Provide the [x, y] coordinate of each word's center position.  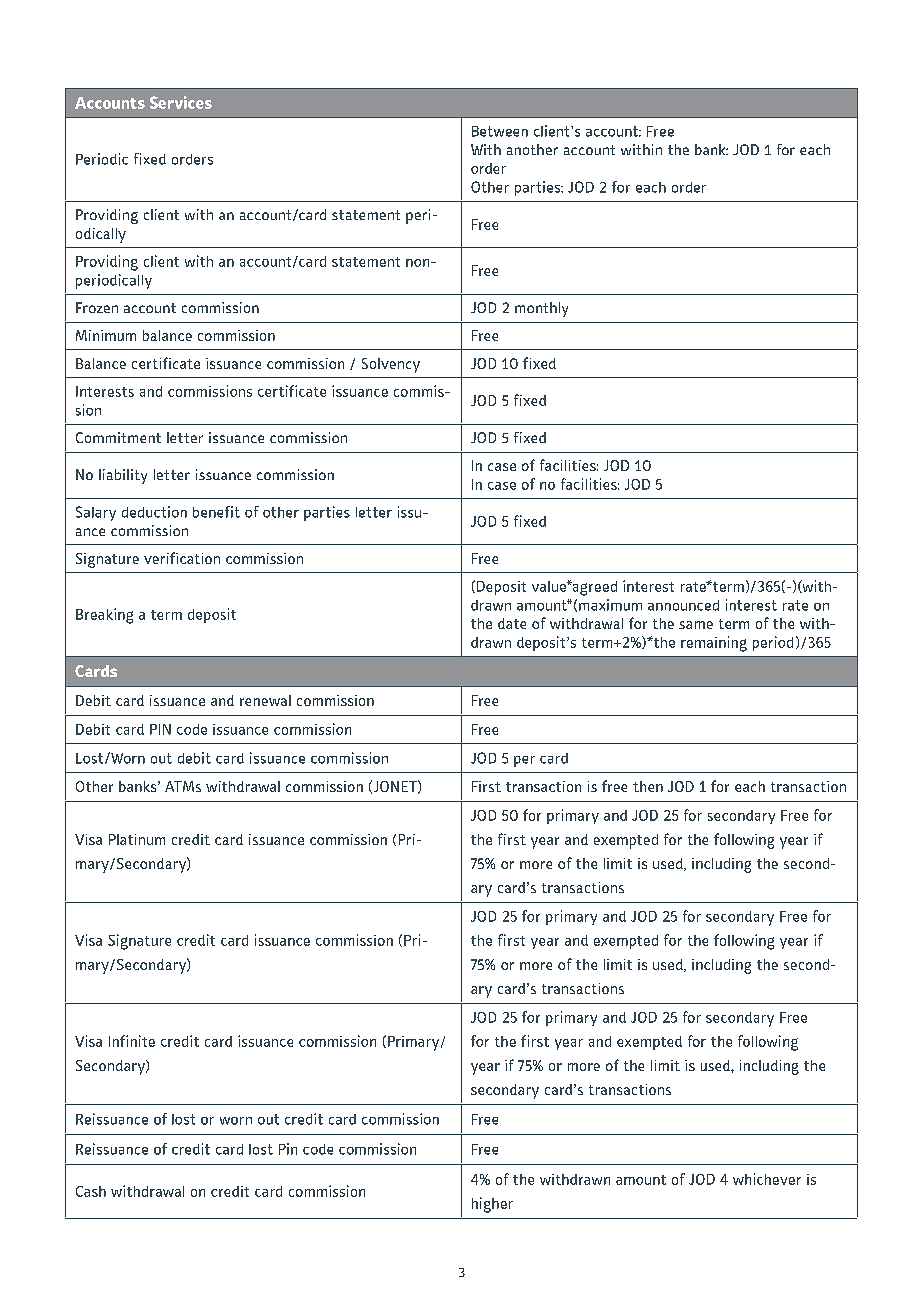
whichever [767, 1179]
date [512, 623]
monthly [541, 309]
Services [181, 102]
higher [492, 1205]
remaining [714, 644]
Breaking [104, 616]
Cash [91, 1191]
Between [500, 131]
